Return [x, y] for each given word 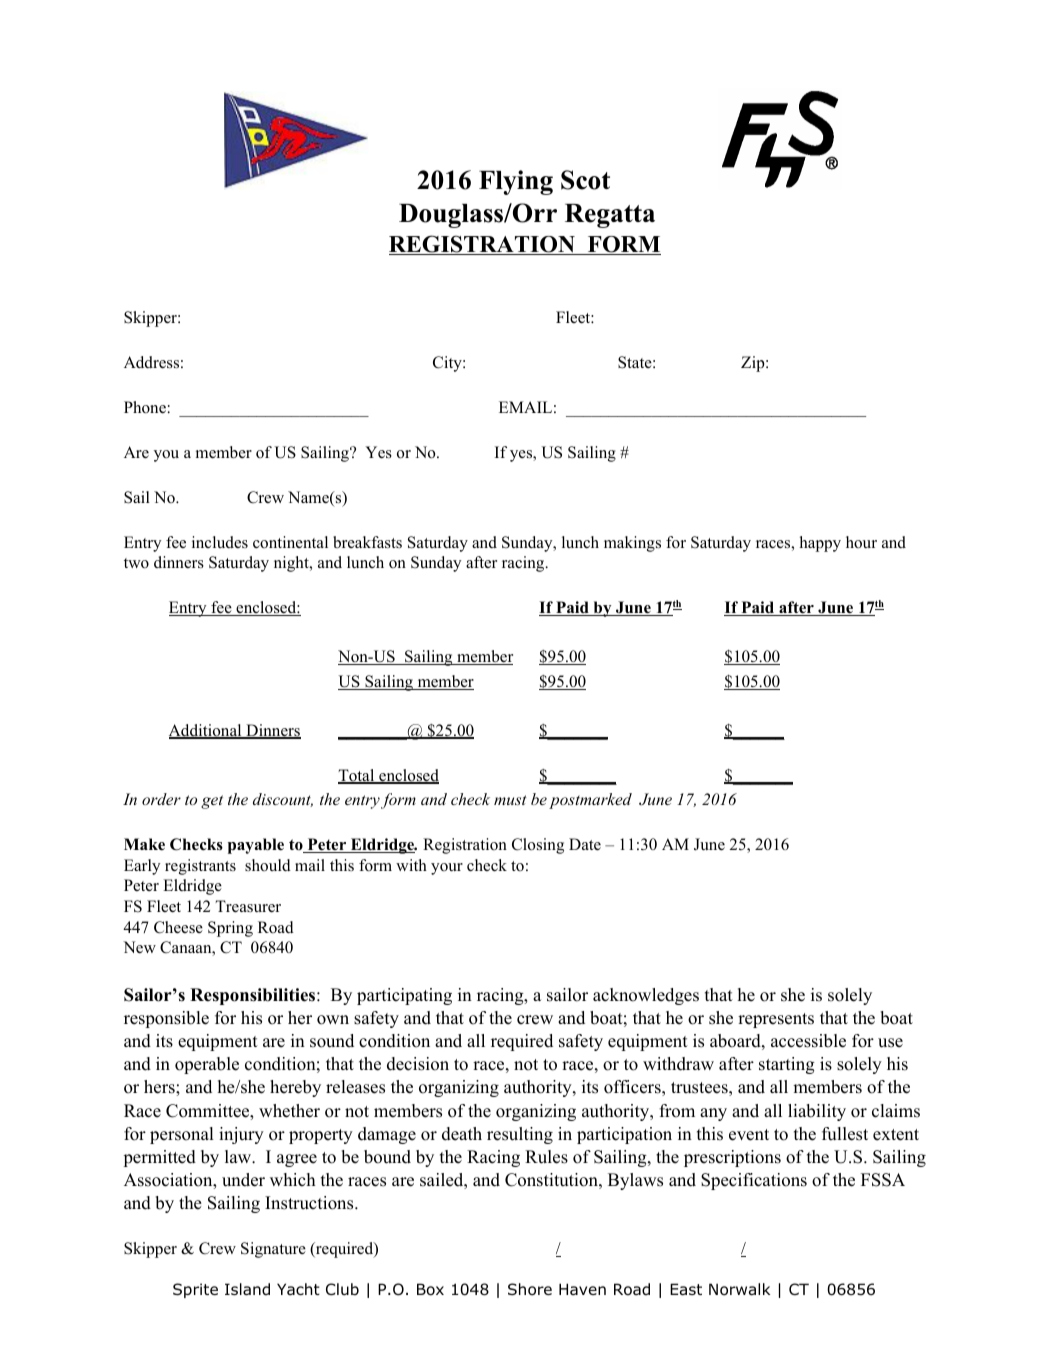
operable [207, 1065]
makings [632, 544]
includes [220, 542]
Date [585, 844]
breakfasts [367, 542]
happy [820, 544]
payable [256, 846]
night [292, 564]
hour [861, 542]
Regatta [610, 216]
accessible [808, 1041]
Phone [145, 407]
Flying [516, 182]
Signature [273, 1250]
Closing [538, 846]
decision [418, 1064]
